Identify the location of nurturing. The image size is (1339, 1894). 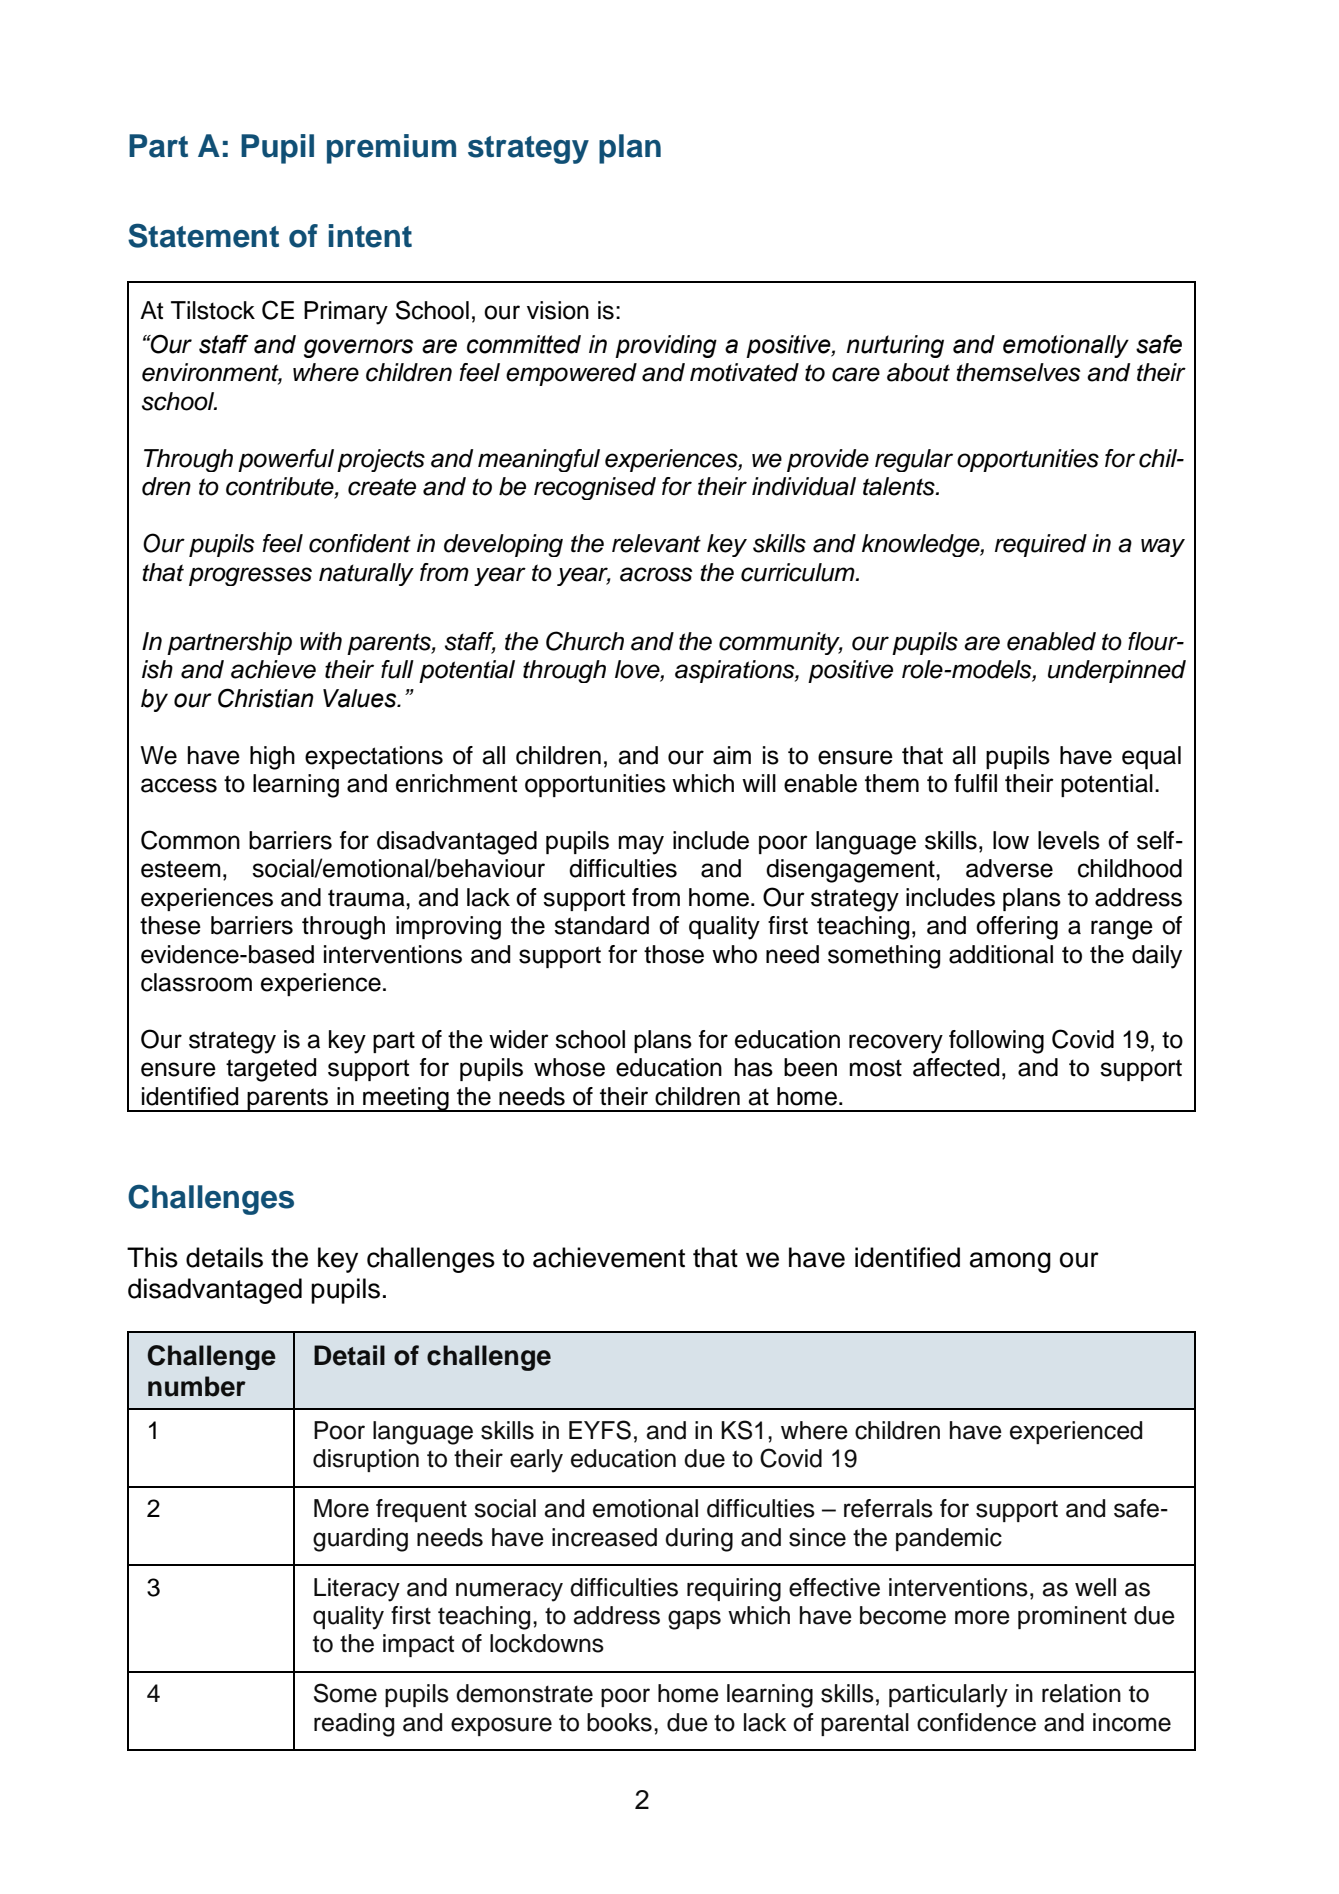
(895, 346).
